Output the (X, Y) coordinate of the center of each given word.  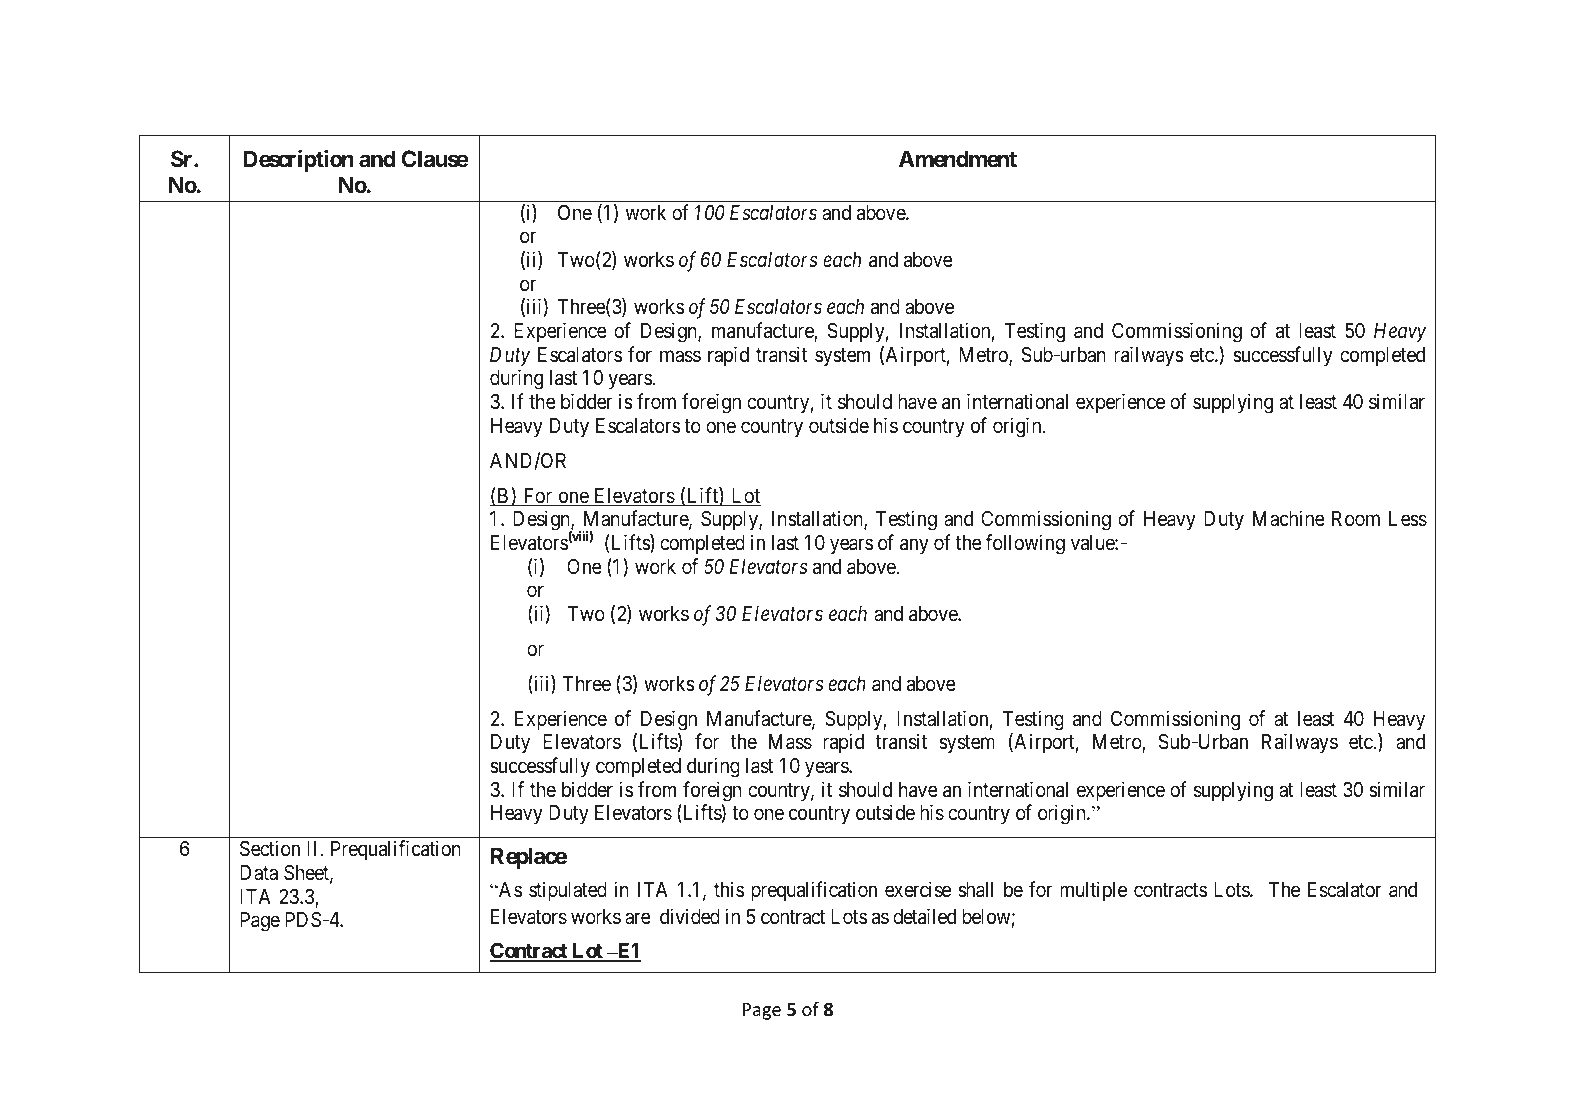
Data (259, 872)
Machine (1289, 518)
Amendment (958, 159)
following (1025, 544)
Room (1356, 518)
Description (298, 161)
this (729, 889)
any (914, 546)
